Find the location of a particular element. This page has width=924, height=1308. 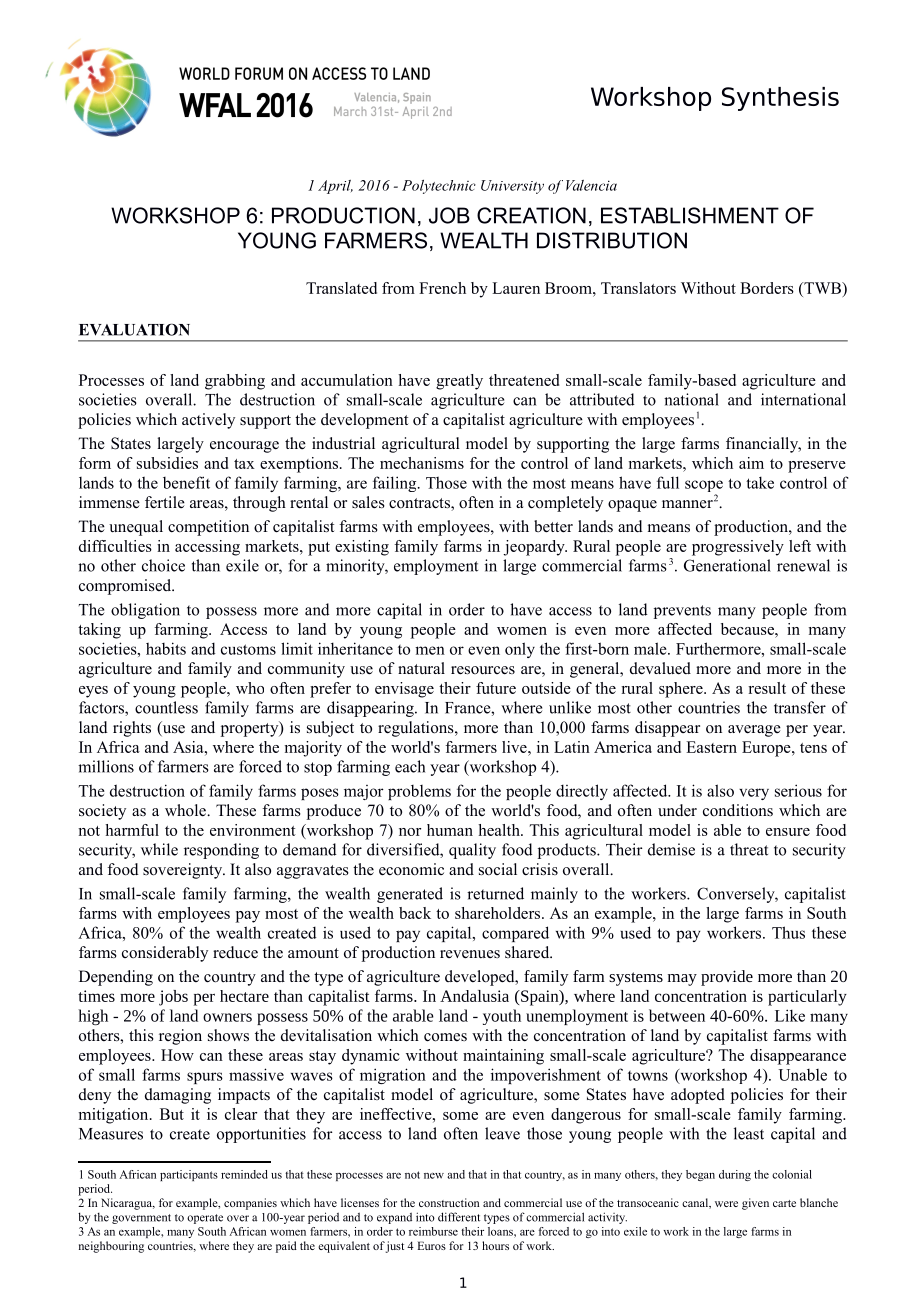

Polytechnic is located at coordinates (439, 187).
